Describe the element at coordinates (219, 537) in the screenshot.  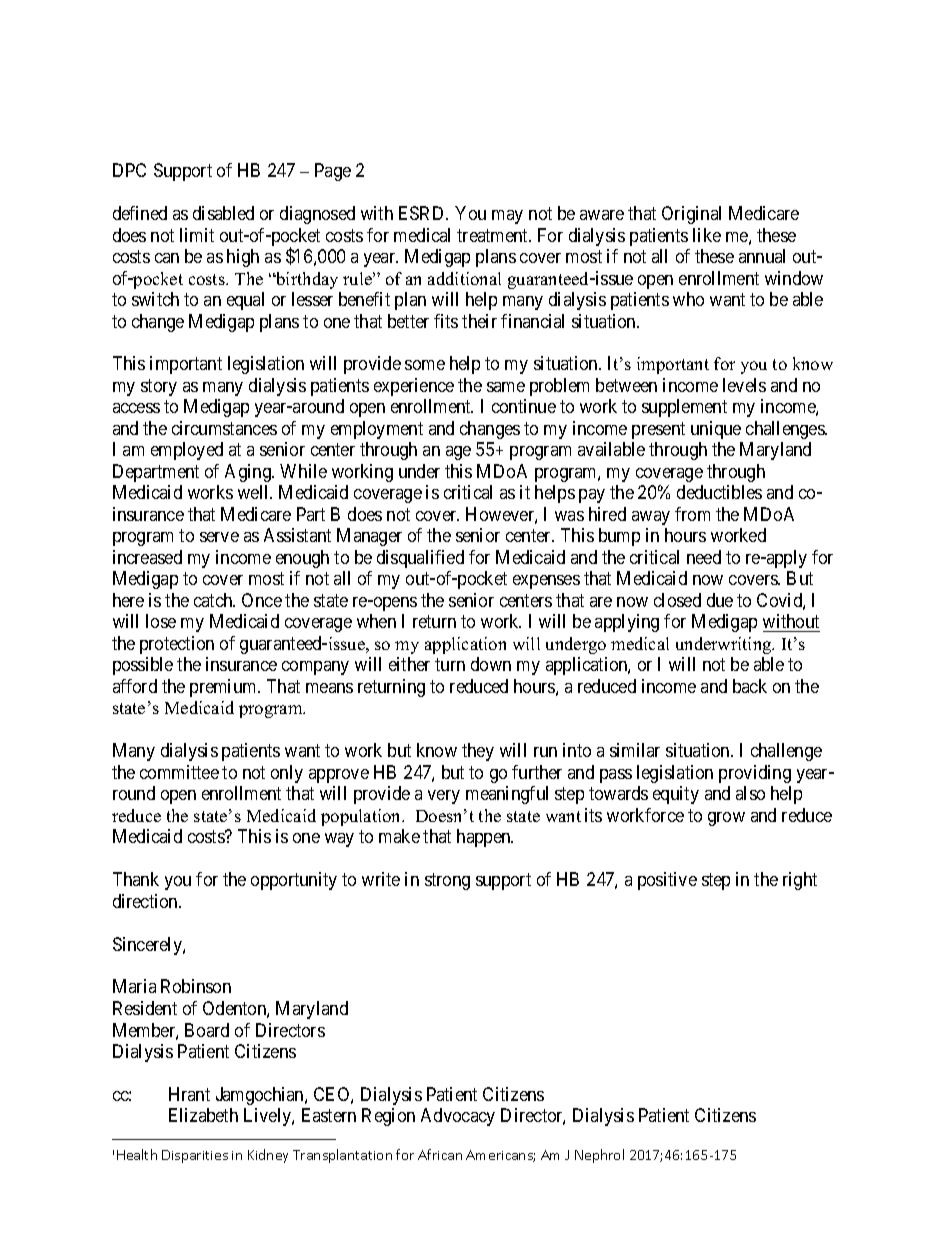
I see `serve` at that location.
